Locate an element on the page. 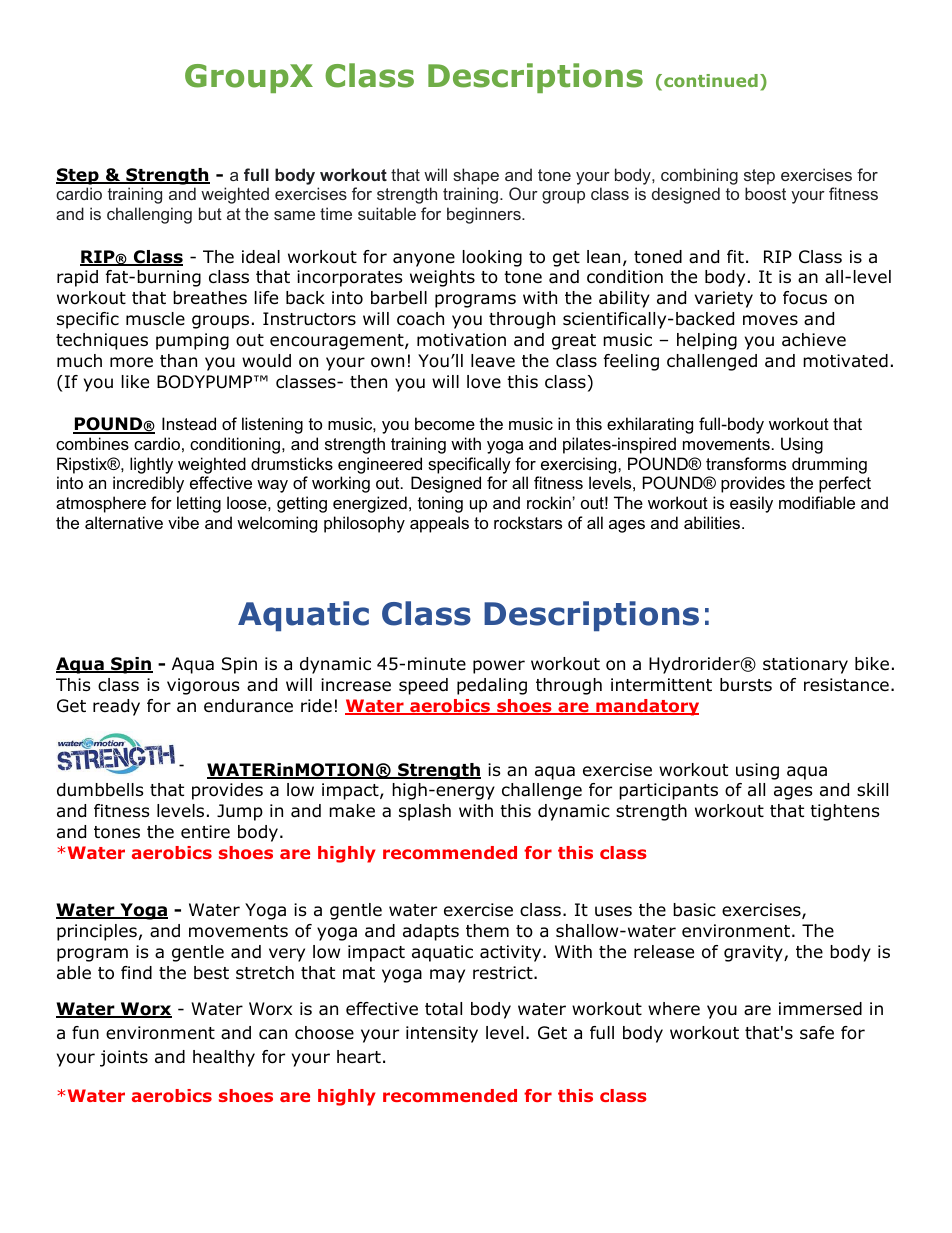 The width and height of the document is (952, 1233). motivation is located at coordinates (461, 340).
